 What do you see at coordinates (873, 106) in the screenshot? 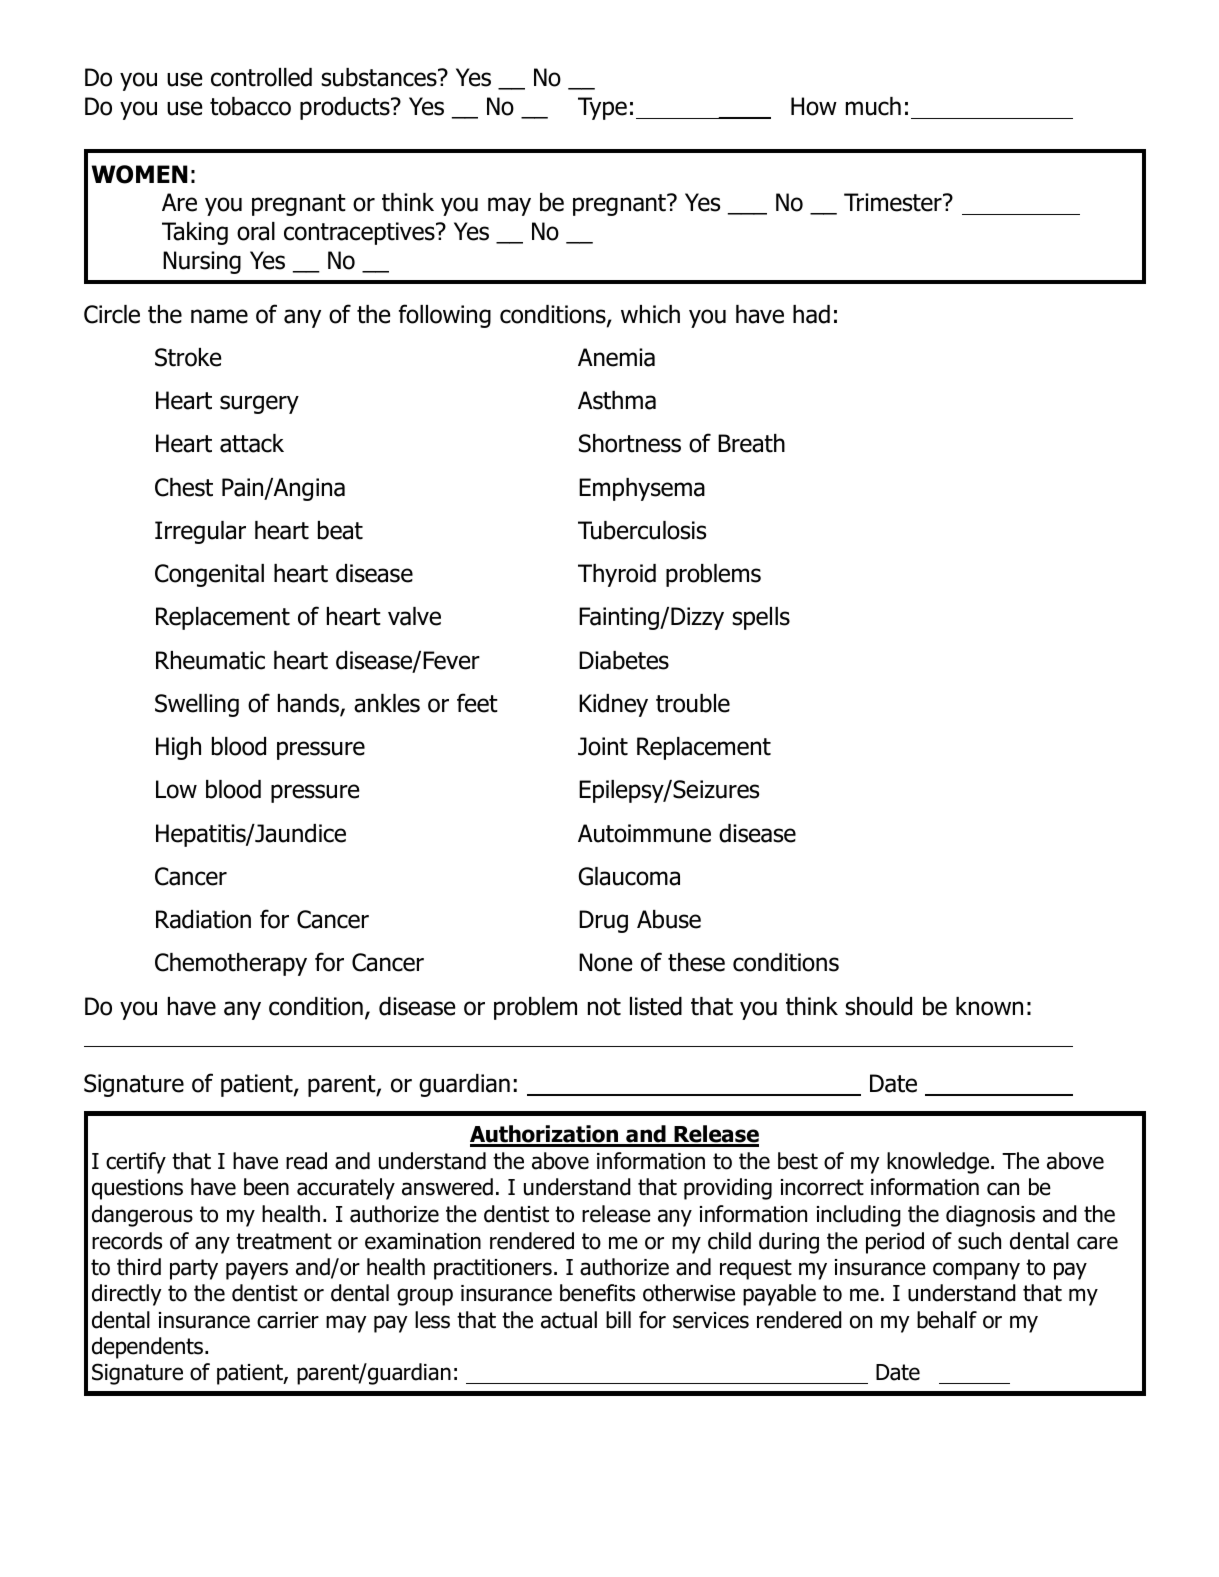
I see `much` at bounding box center [873, 106].
